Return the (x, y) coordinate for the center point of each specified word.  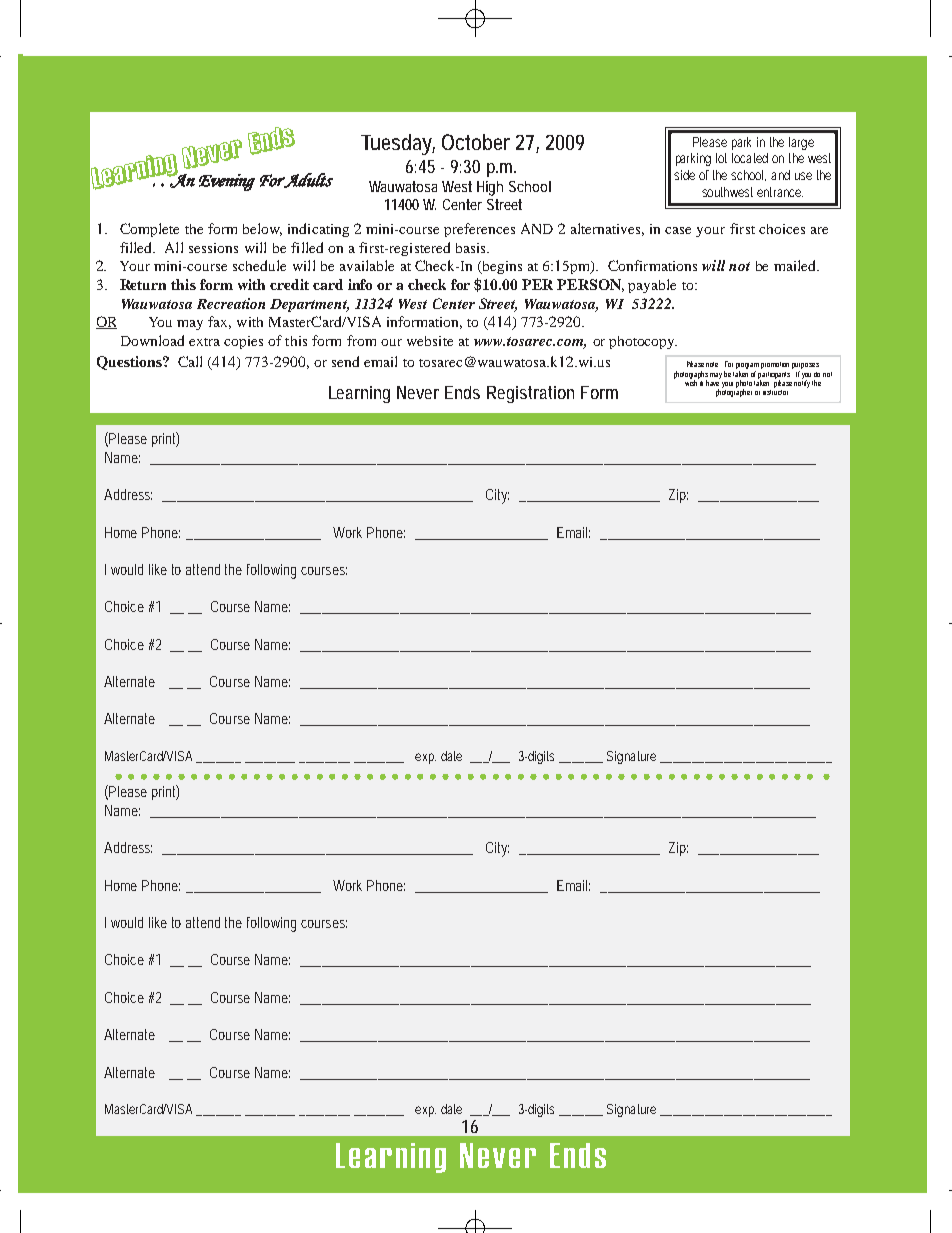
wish (692, 382)
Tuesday (398, 144)
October (476, 142)
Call (190, 361)
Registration (530, 394)
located (750, 158)
